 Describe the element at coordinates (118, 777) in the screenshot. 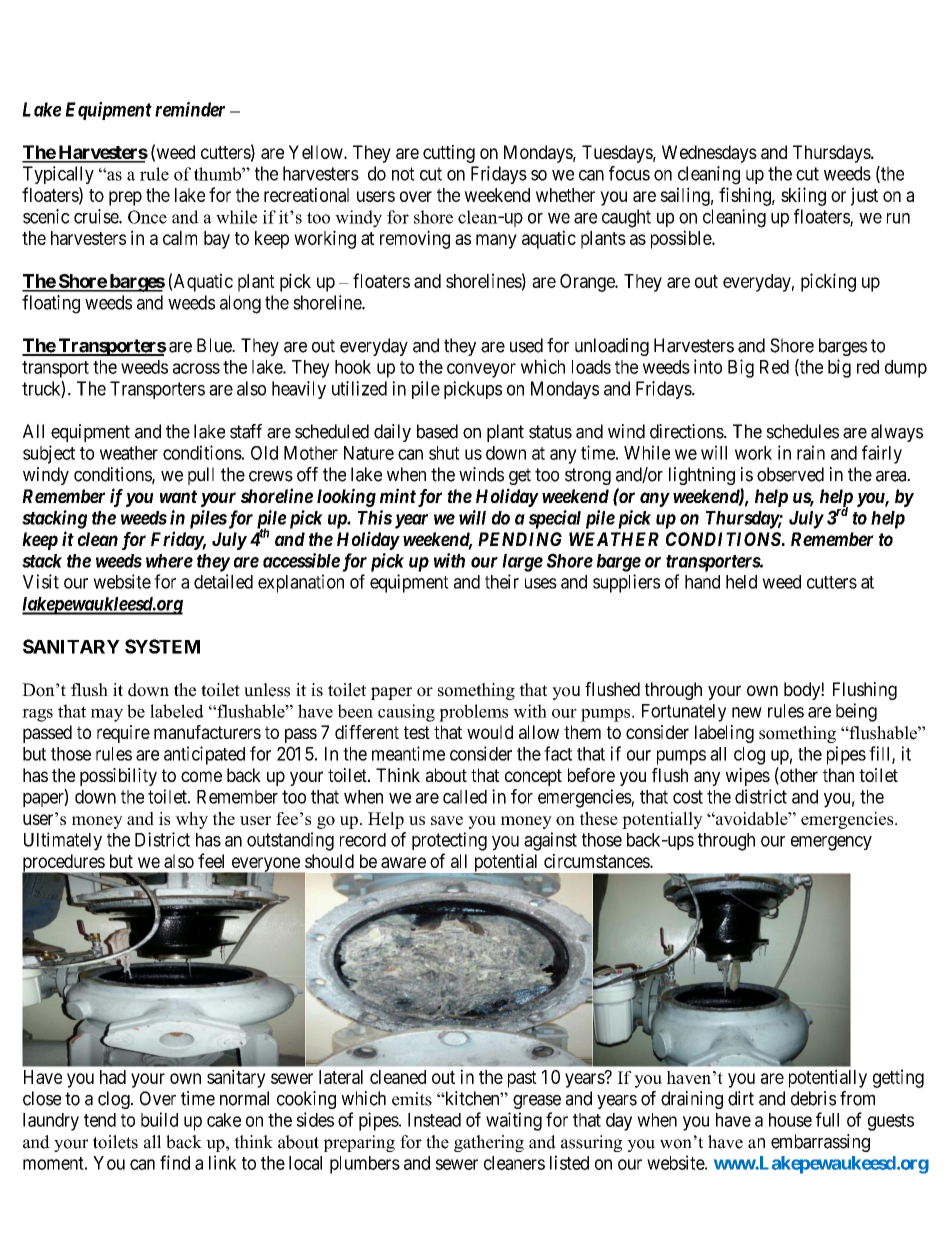

I see `possibility` at that location.
